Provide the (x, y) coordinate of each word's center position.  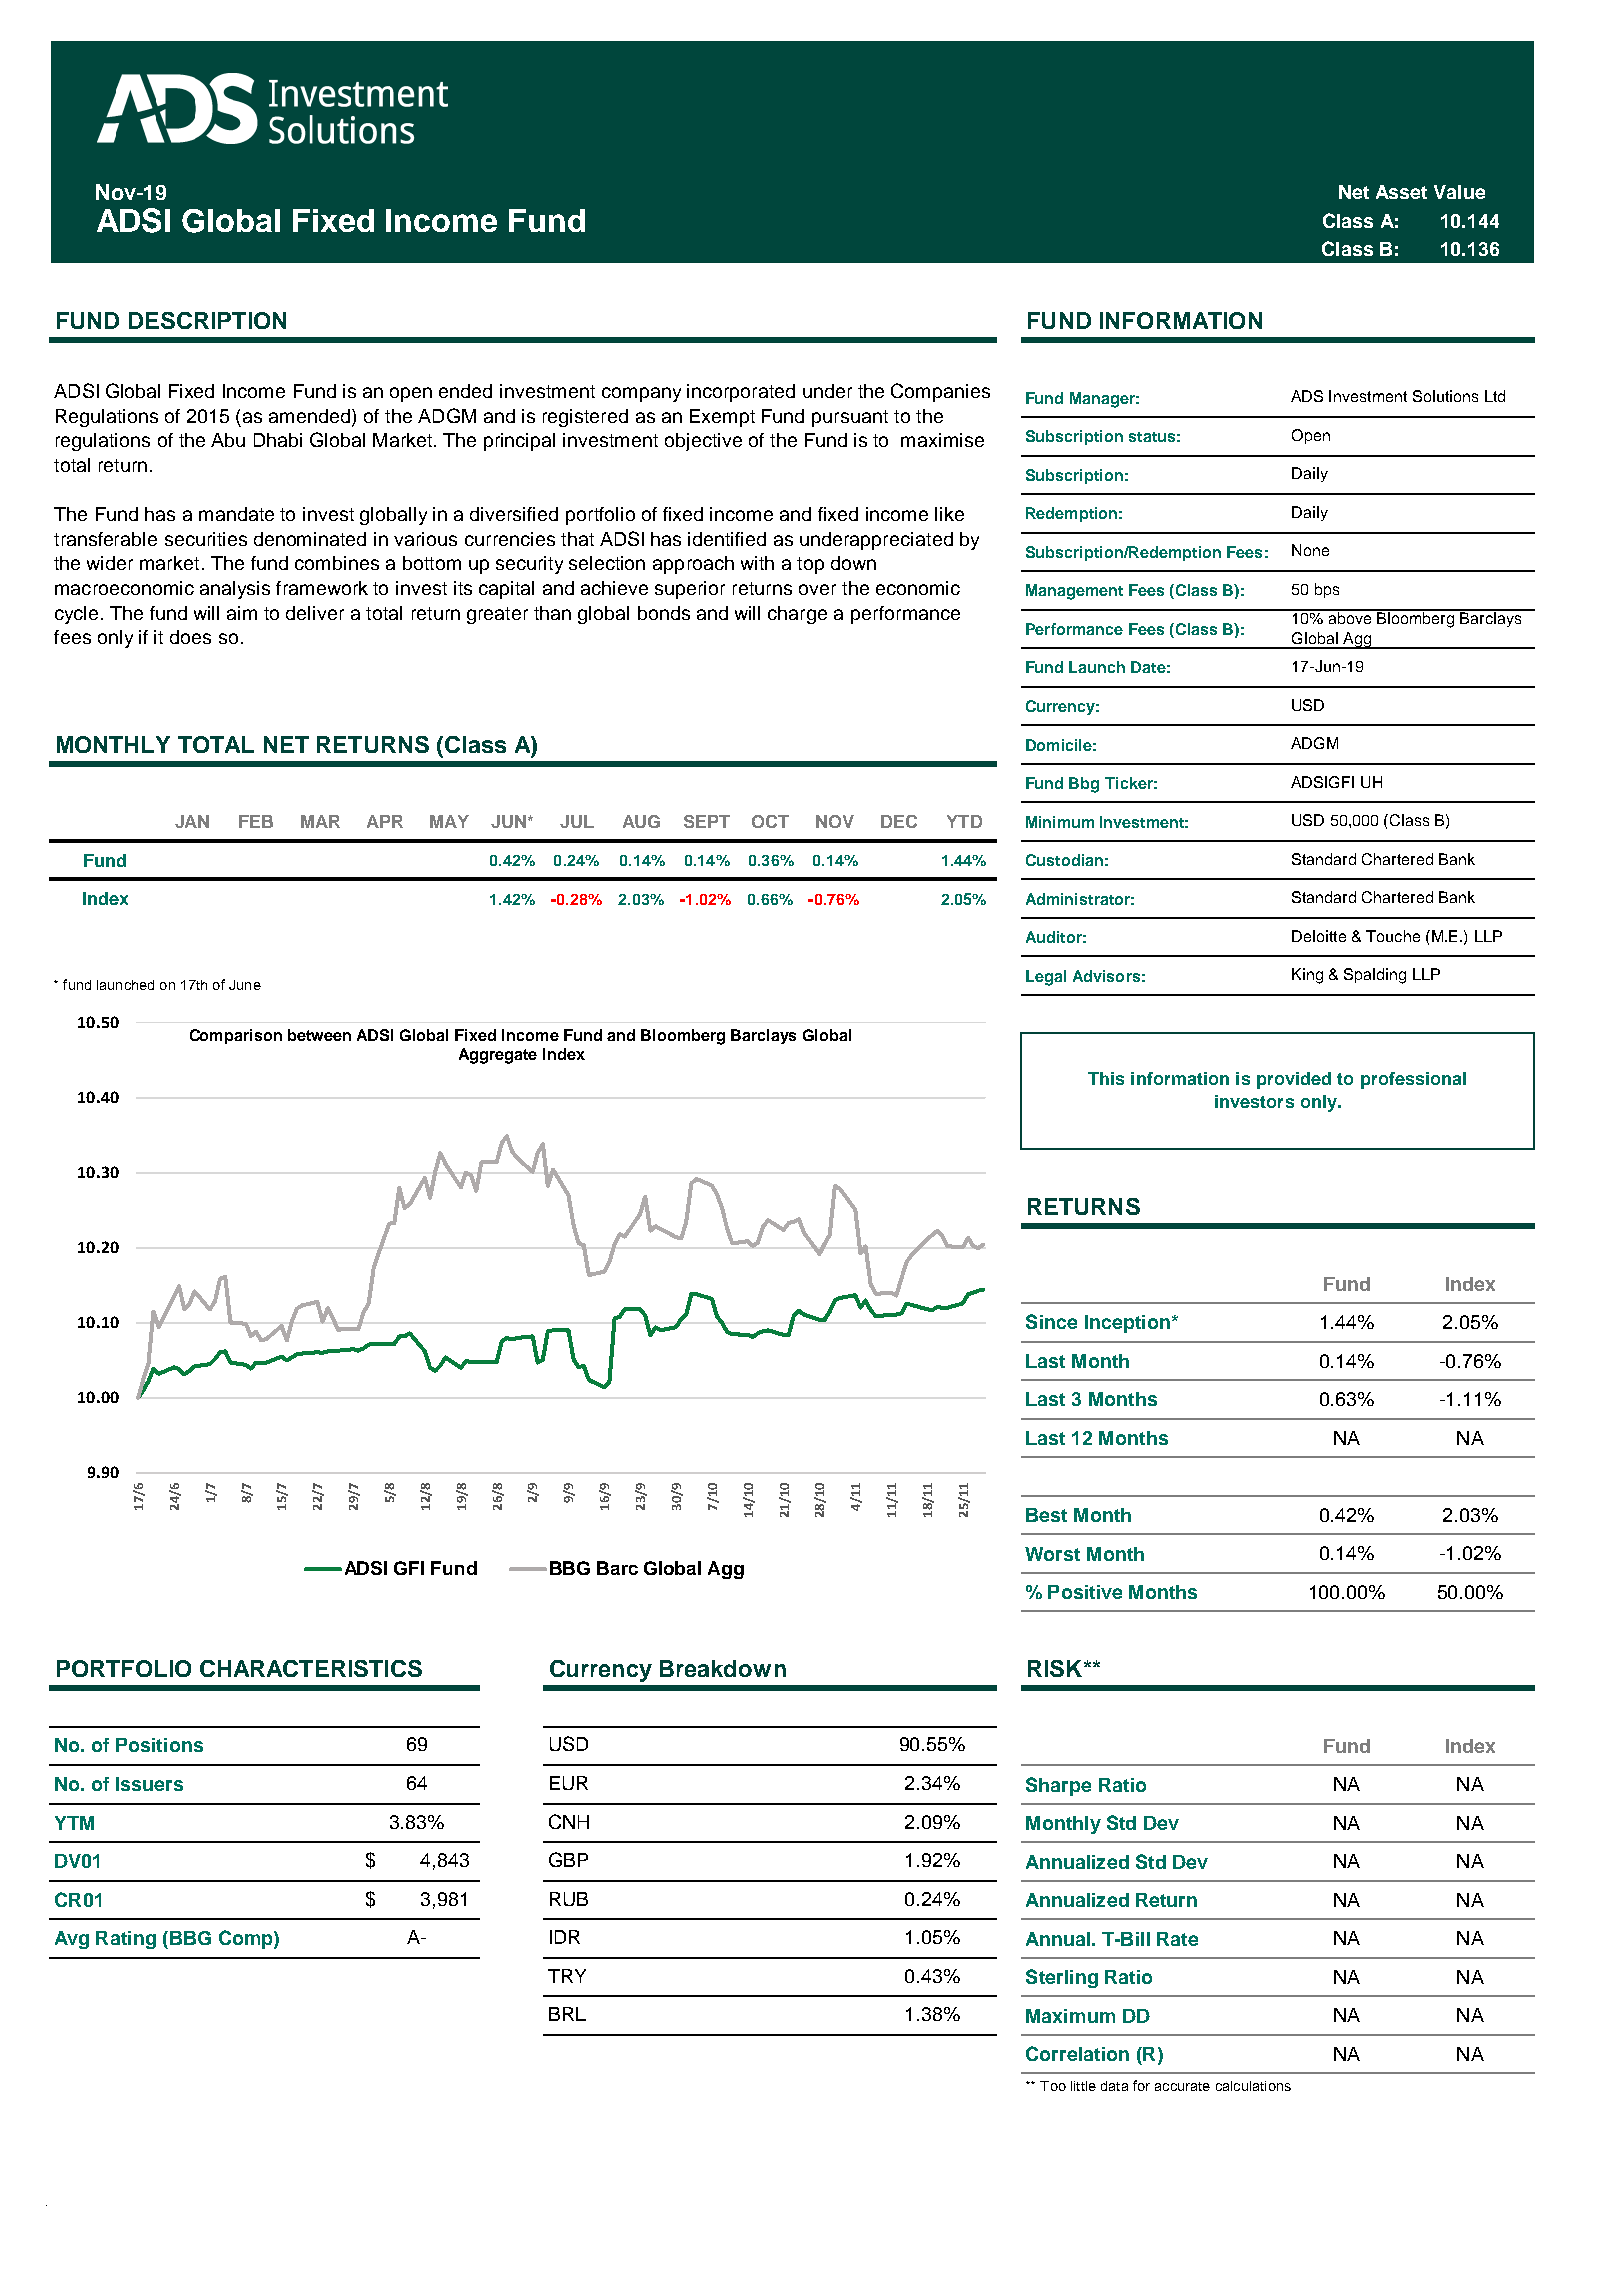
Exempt (722, 418)
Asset (1401, 192)
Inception (1127, 1324)
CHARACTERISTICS (311, 1668)
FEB (256, 821)
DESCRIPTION (207, 320)
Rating (126, 1940)
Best (1046, 1515)
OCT (770, 821)
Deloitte (1319, 936)
